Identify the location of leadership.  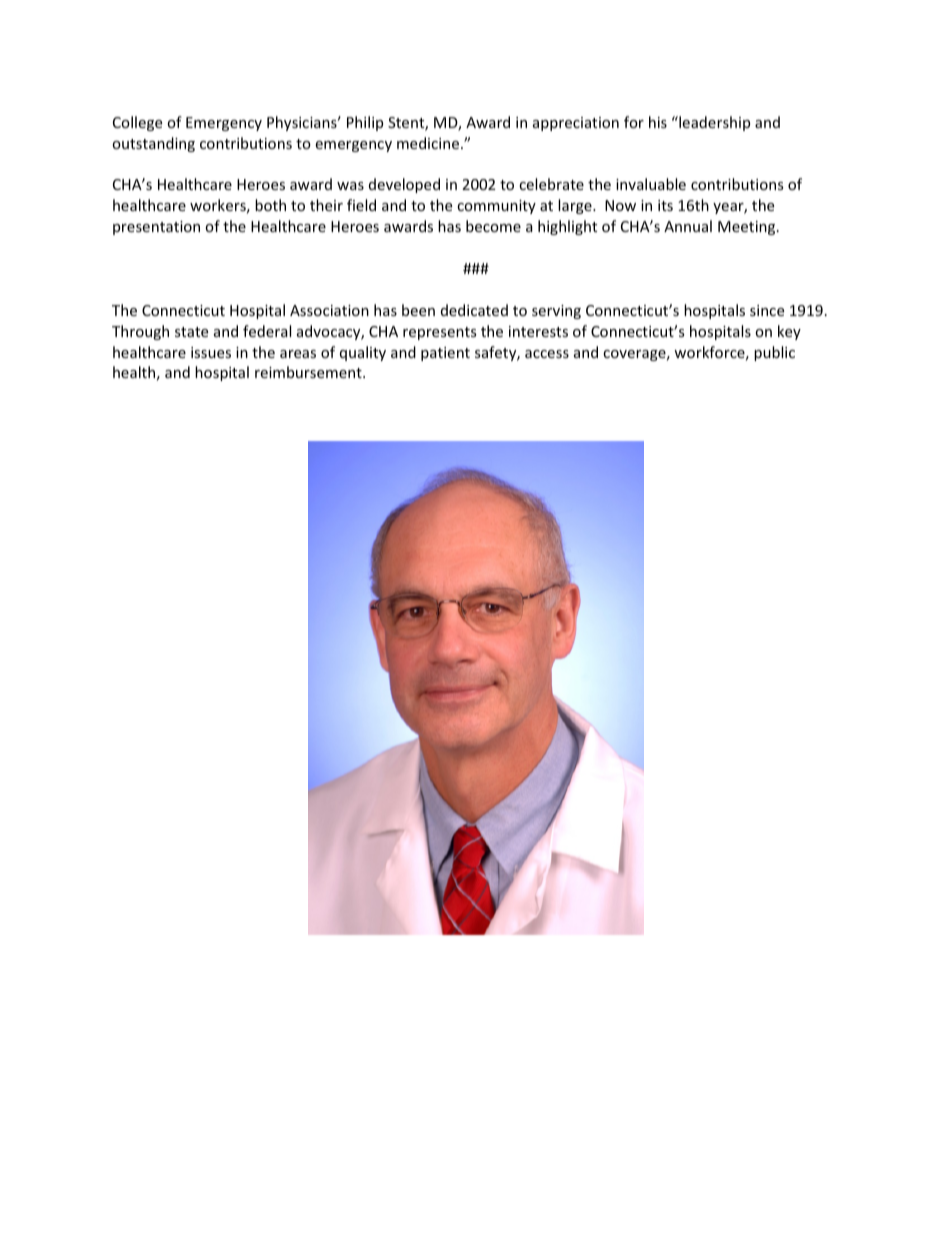
(713, 123).
